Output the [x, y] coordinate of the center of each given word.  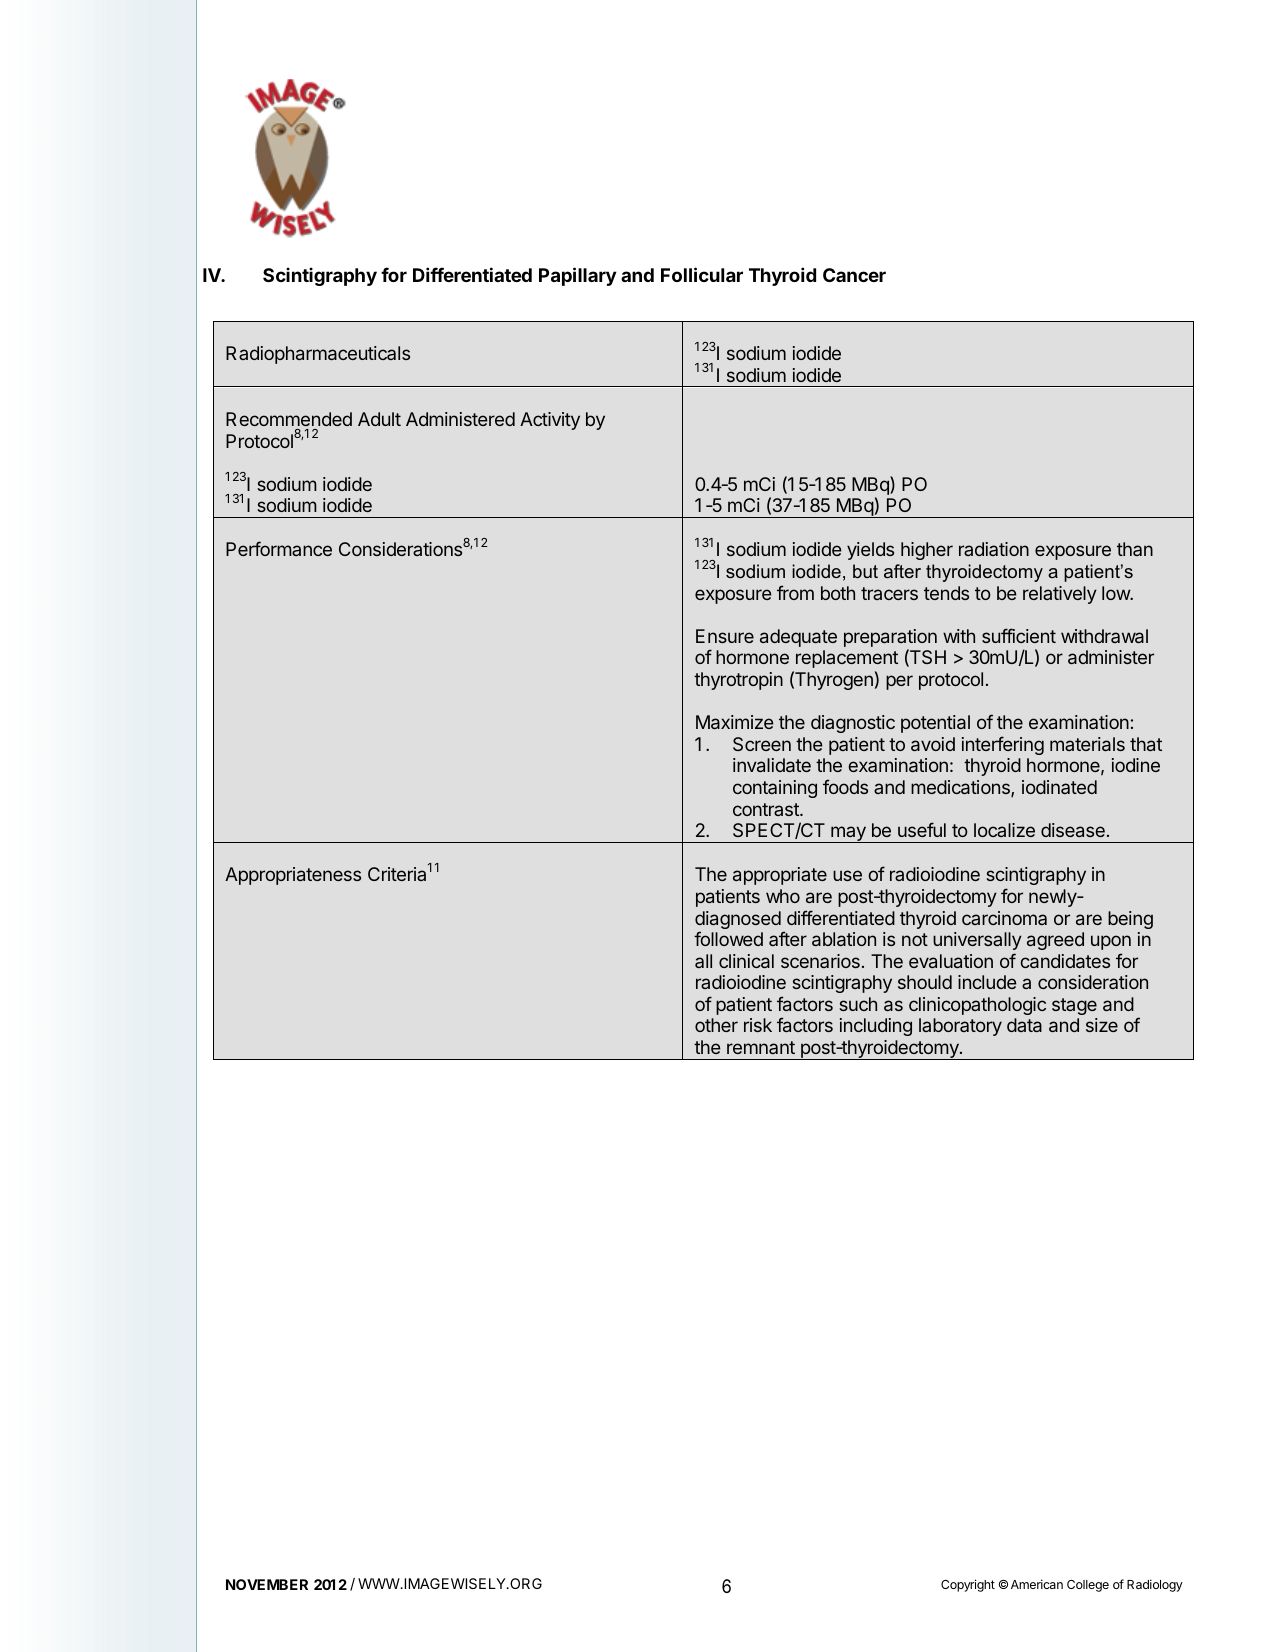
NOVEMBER [267, 1584]
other [716, 1025]
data [1024, 1025]
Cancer [854, 275]
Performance [279, 548]
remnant [761, 1047]
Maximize [735, 722]
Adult [379, 419]
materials [1087, 744]
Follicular [702, 274]
